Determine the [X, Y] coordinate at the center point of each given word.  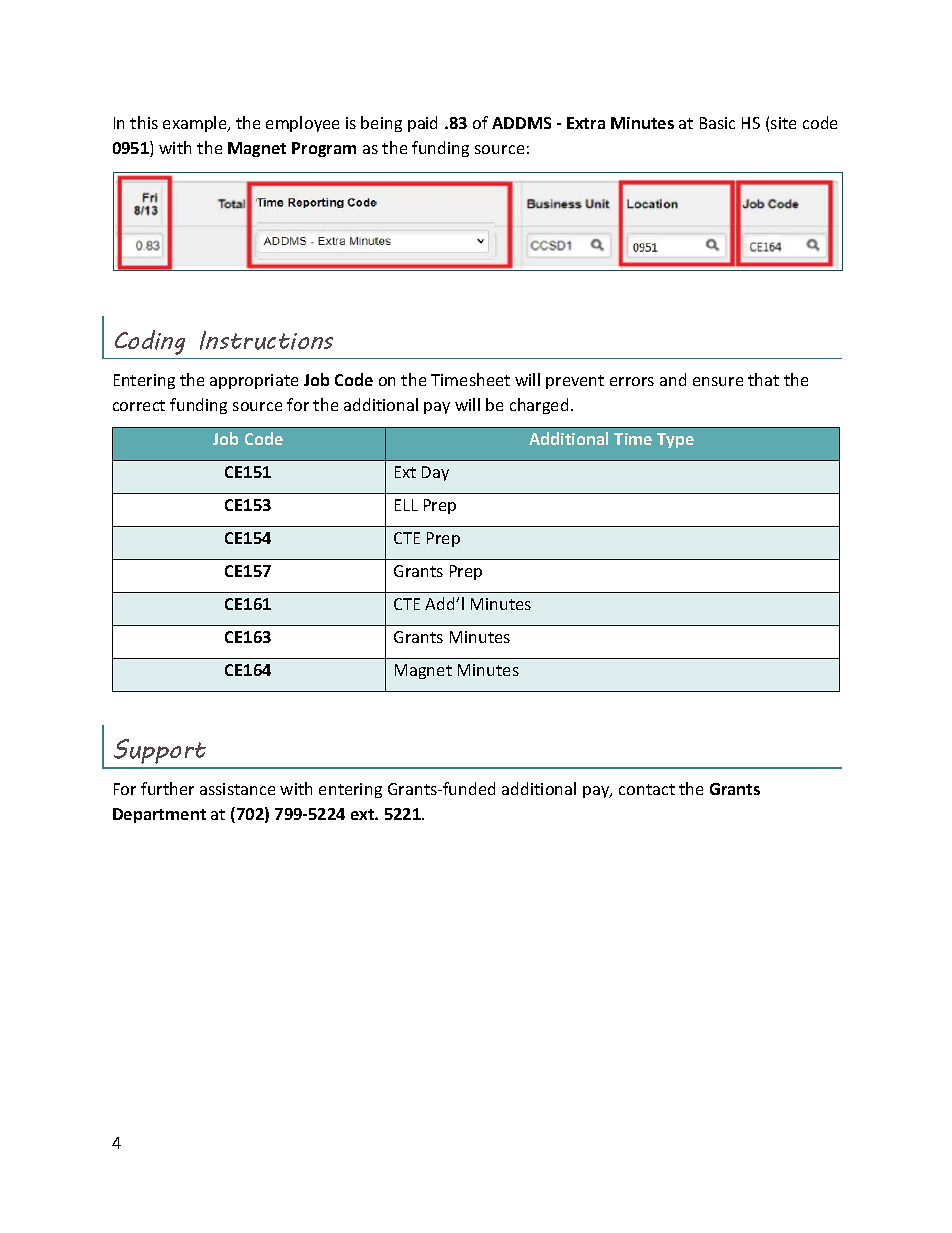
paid [422, 124]
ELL [406, 505]
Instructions [266, 340]
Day [435, 473]
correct [139, 405]
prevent [575, 382]
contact [647, 789]
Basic [717, 123]
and [673, 379]
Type [675, 440]
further [167, 788]
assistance [237, 789]
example [196, 124]
